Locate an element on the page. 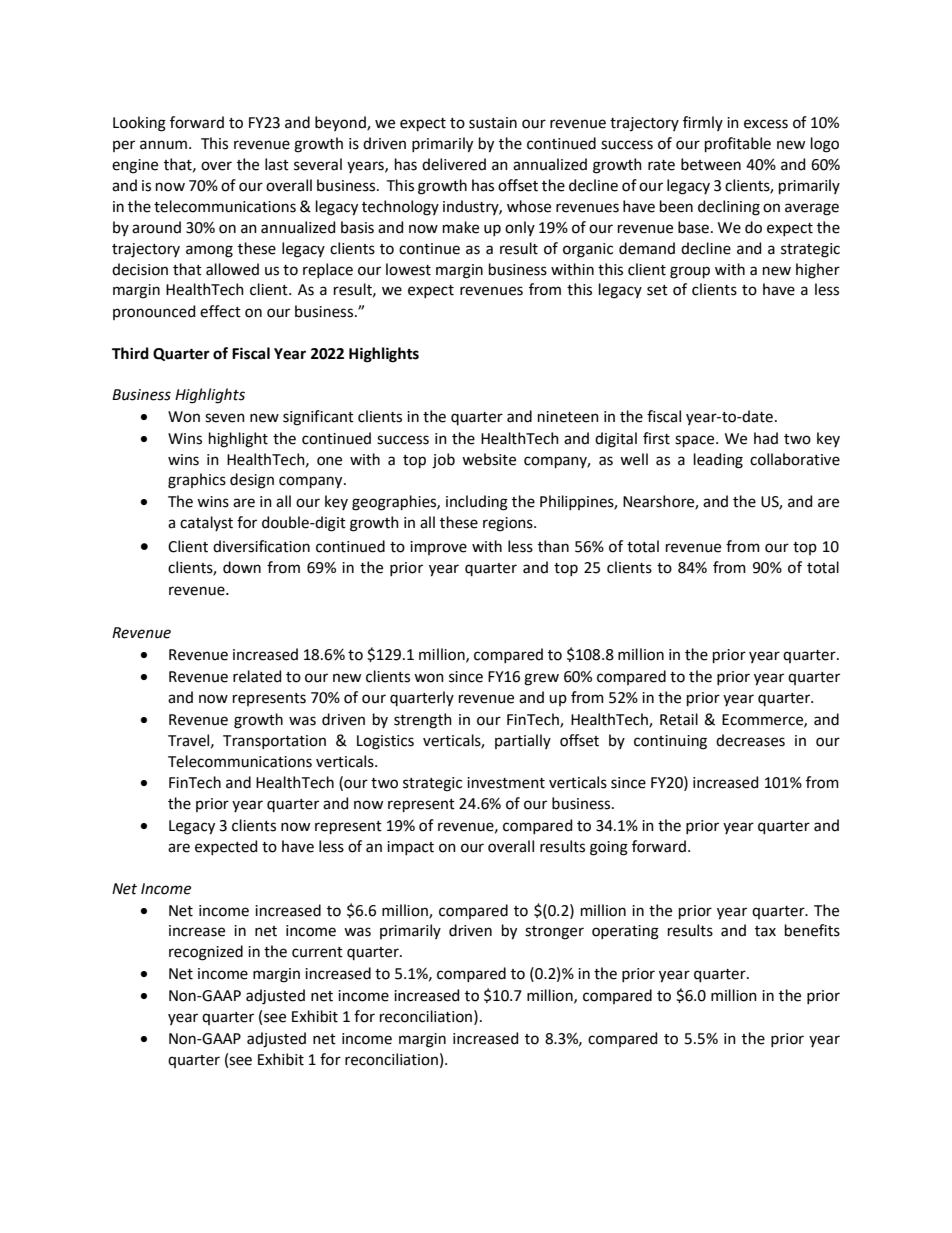 The width and height of the document is (952, 1233). lowest is located at coordinates (408, 269).
